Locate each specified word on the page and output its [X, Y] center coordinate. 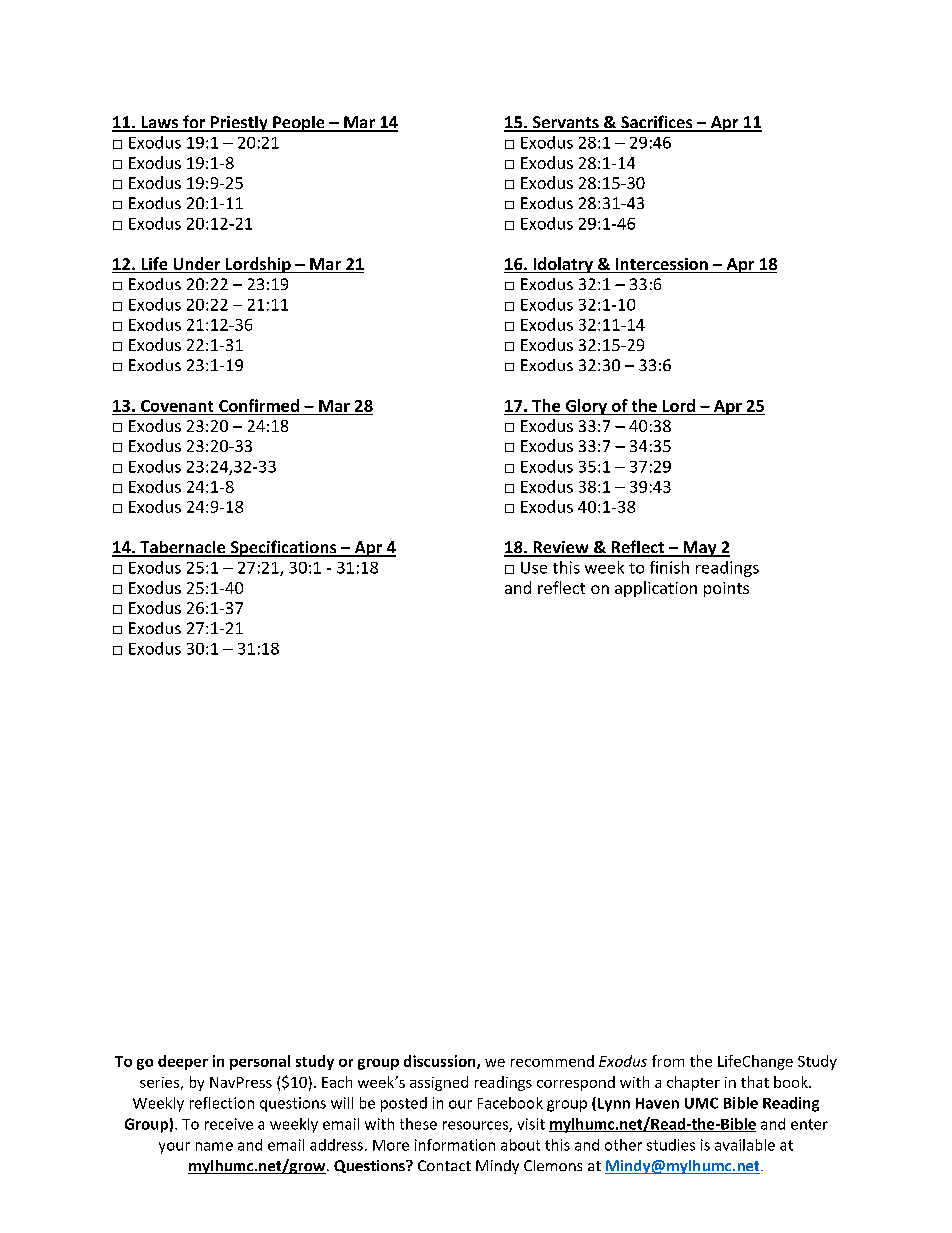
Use [534, 568]
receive [229, 1124]
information [455, 1145]
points [726, 589]
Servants [565, 123]
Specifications [283, 548]
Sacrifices [657, 123]
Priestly [239, 124]
